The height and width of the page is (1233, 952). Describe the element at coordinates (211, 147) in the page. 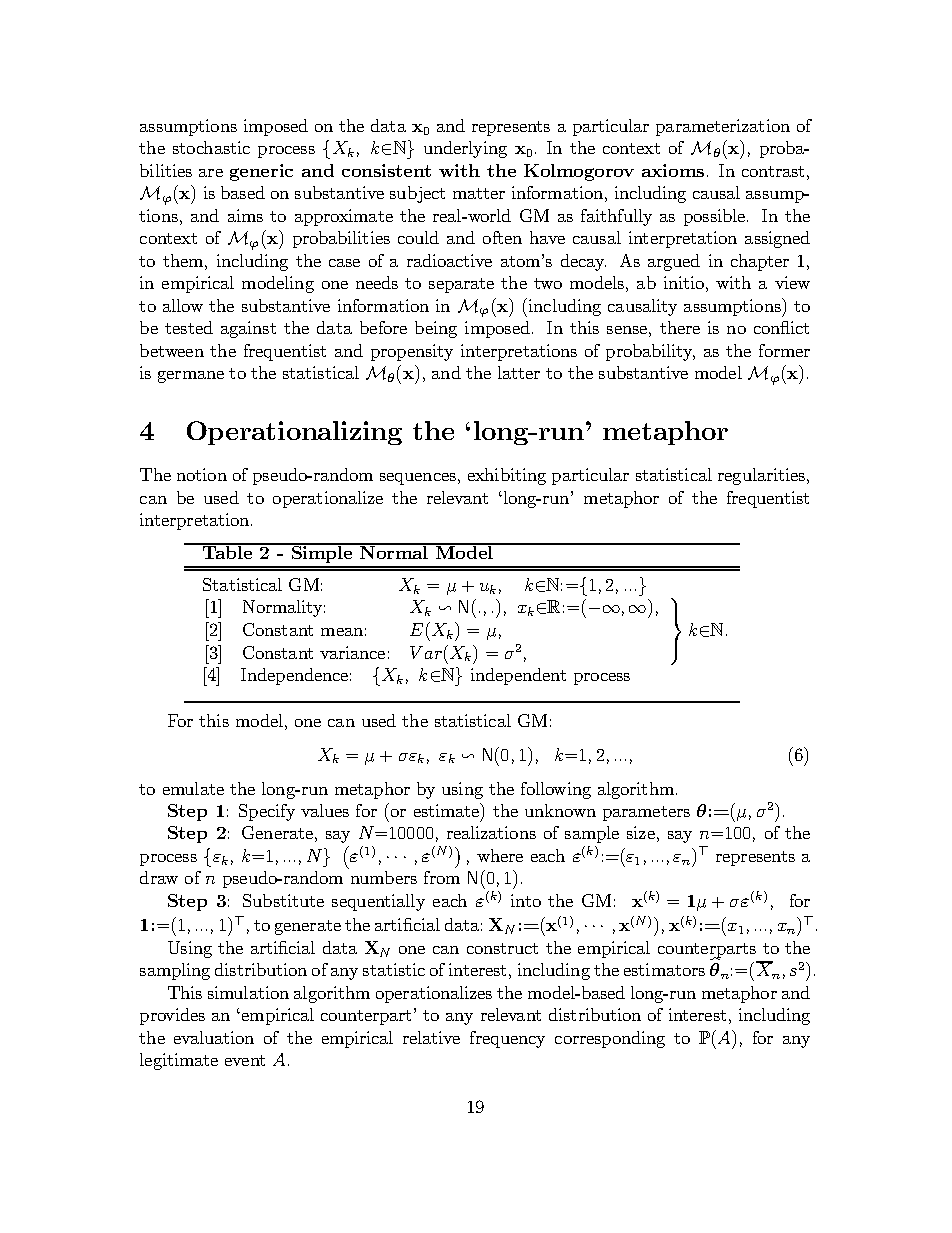

I see `stochastic` at that location.
